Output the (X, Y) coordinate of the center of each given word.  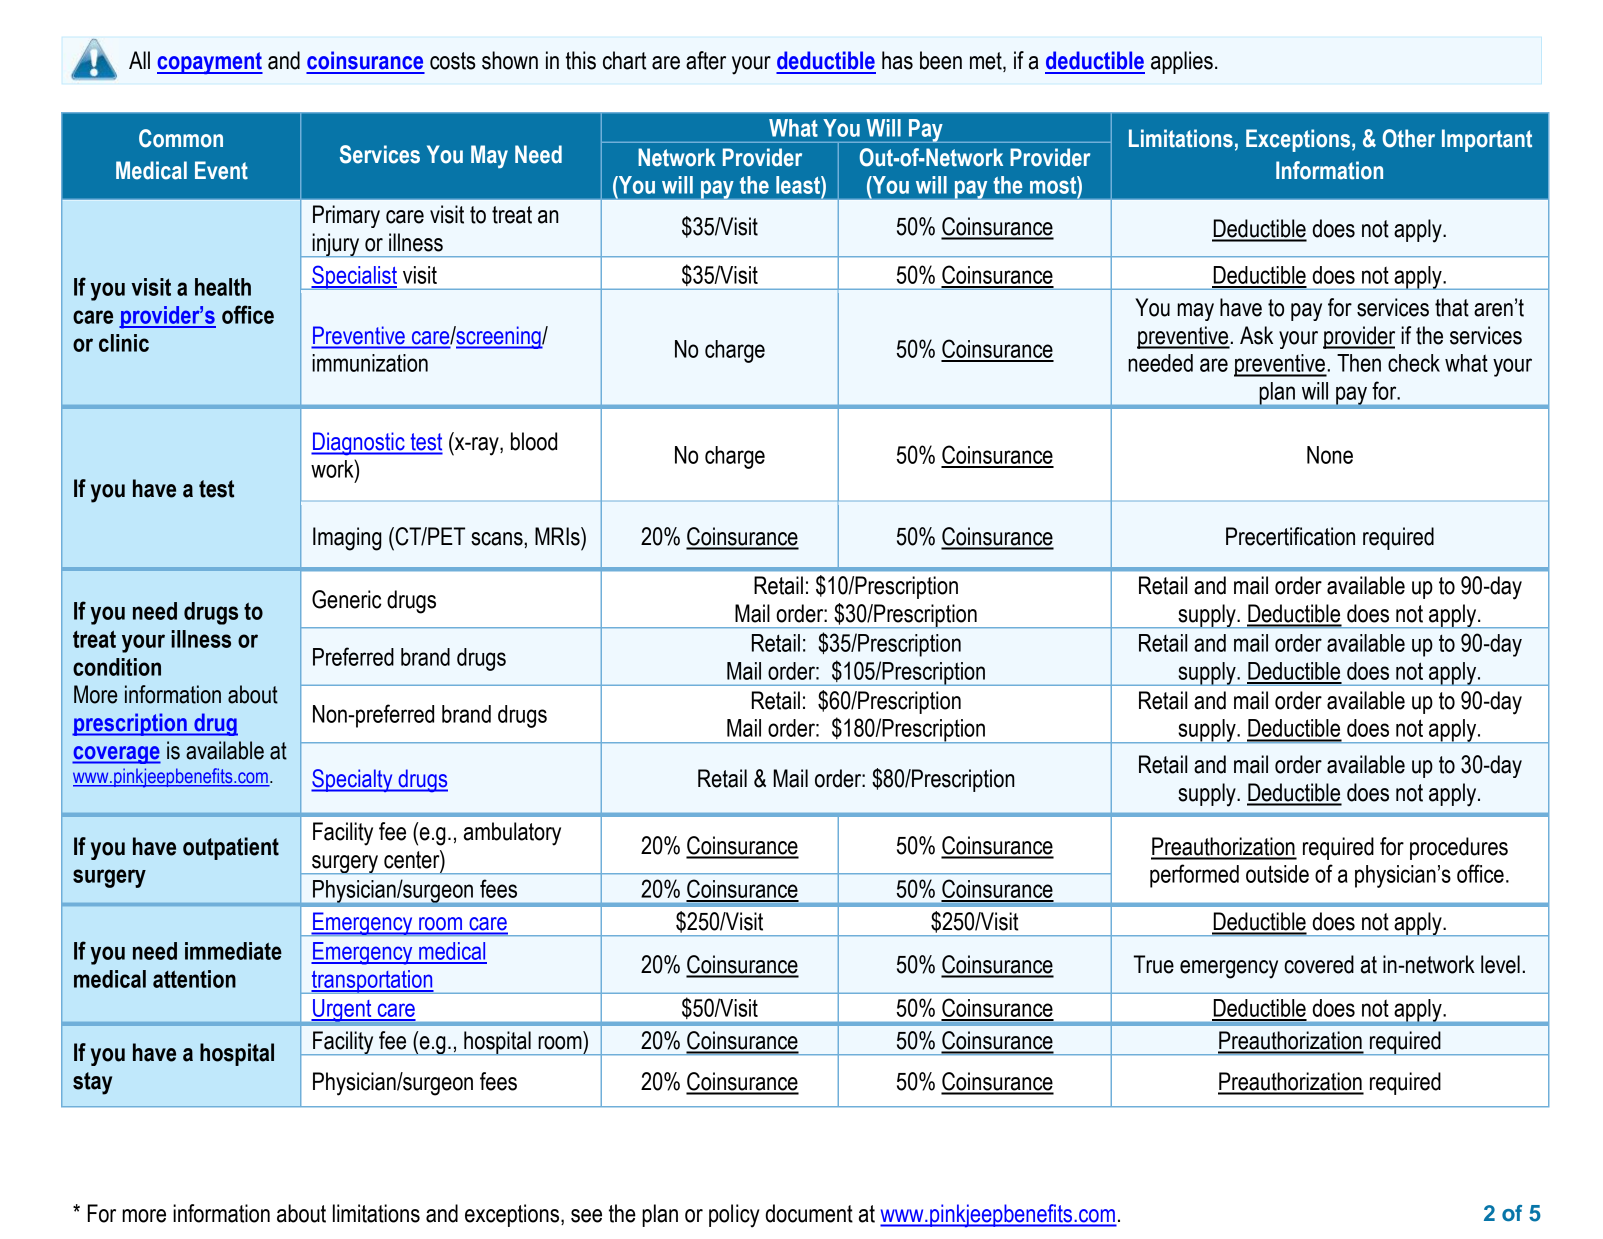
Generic (346, 599)
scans (498, 539)
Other (1409, 138)
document (809, 1213)
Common (181, 138)
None (1330, 455)
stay (92, 1083)
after (706, 60)
